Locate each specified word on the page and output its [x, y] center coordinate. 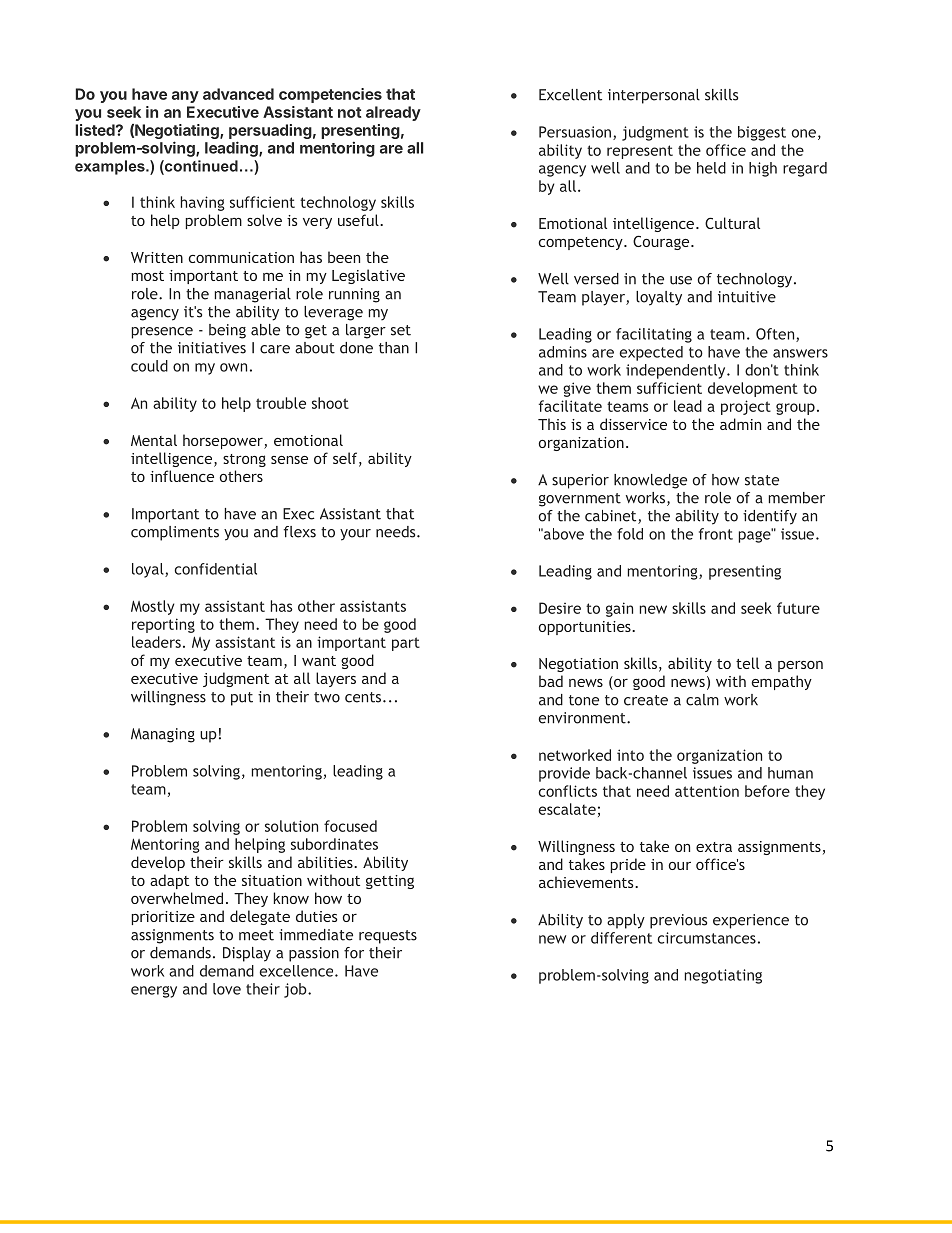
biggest [762, 133]
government [580, 500]
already [393, 113]
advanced [238, 94]
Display [247, 954]
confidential [215, 569]
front [716, 534]
